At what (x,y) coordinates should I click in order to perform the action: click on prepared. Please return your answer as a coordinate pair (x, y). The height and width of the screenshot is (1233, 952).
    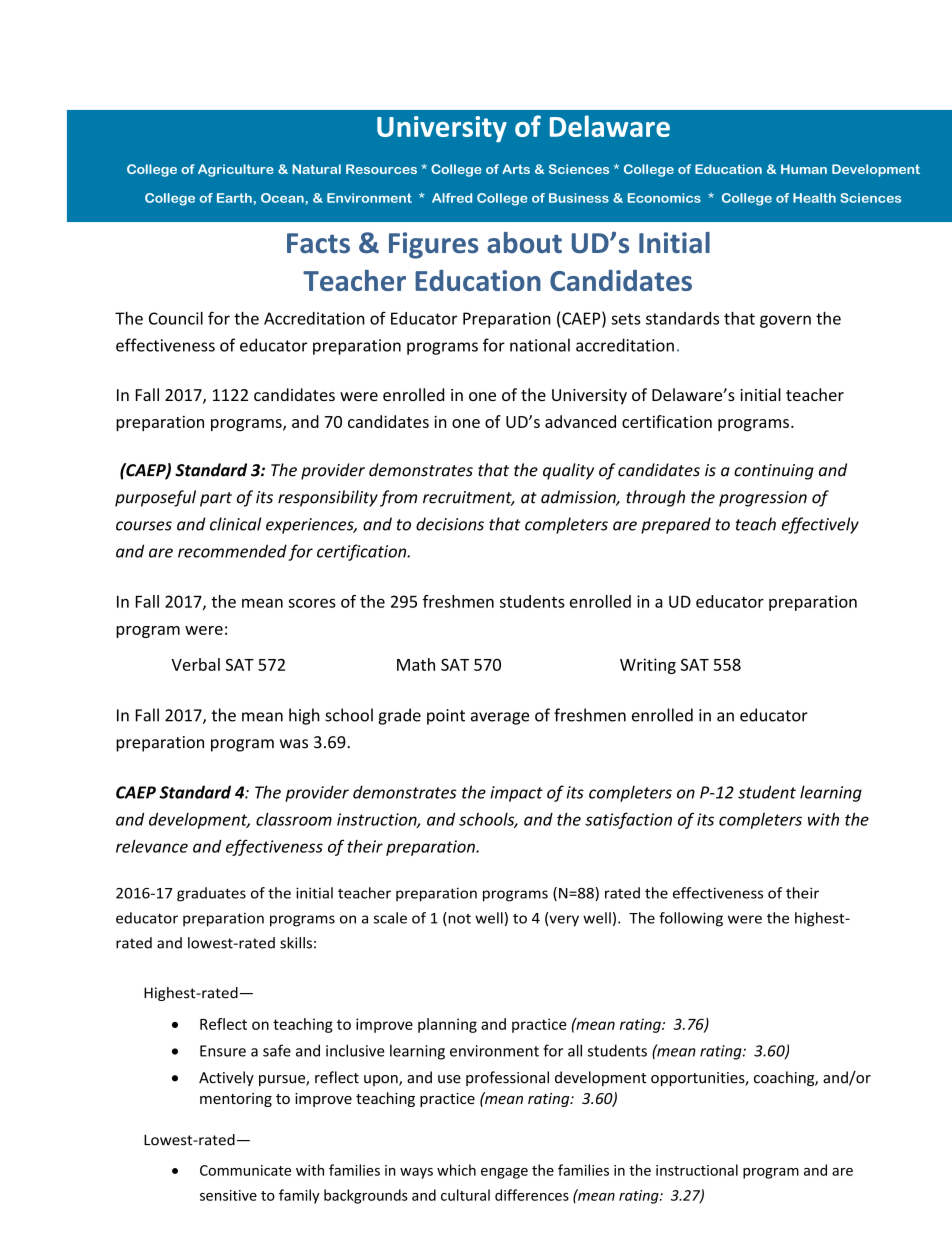
    Looking at the image, I should click on (676, 525).
